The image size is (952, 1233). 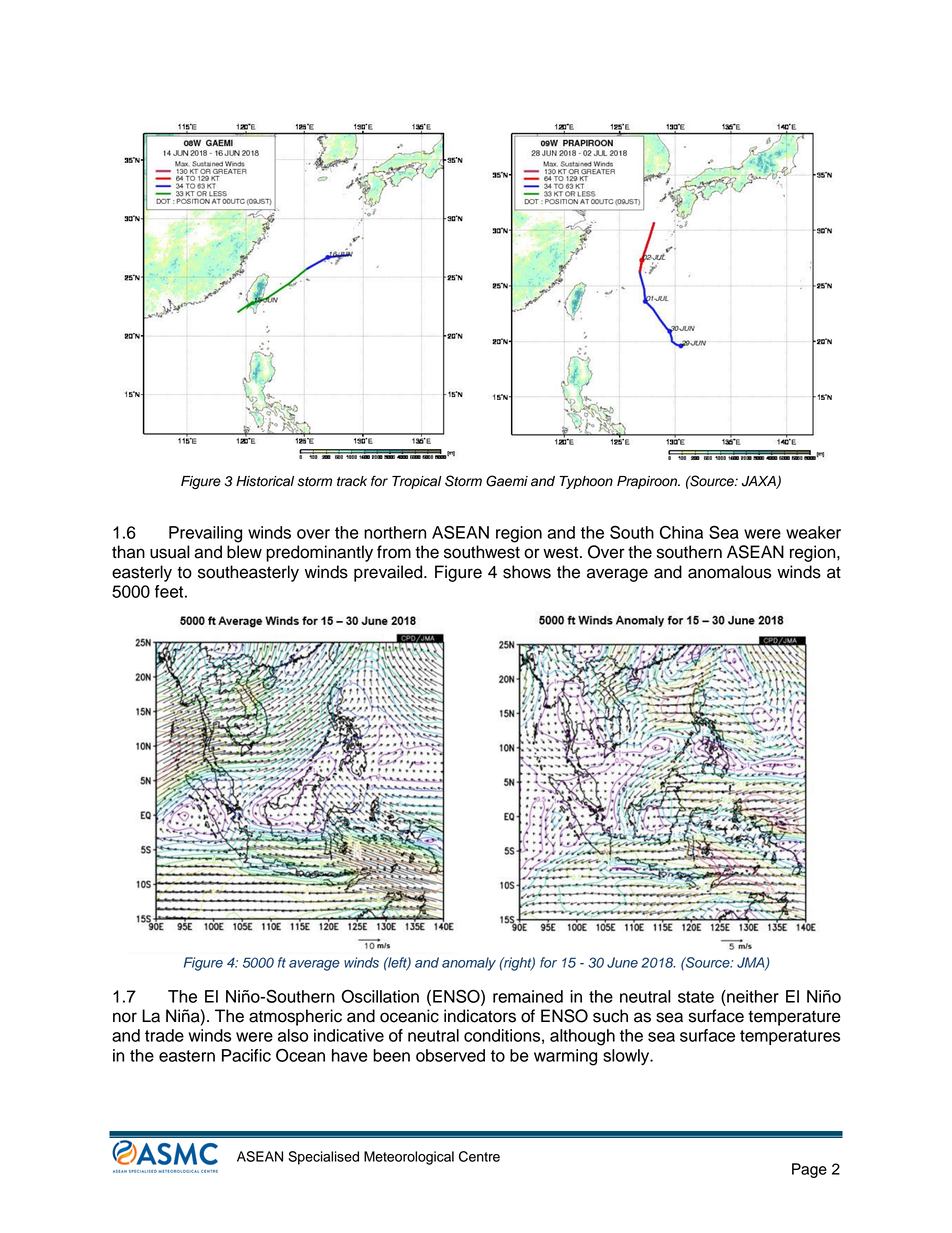 I want to click on Centre, so click(x=479, y=1156).
